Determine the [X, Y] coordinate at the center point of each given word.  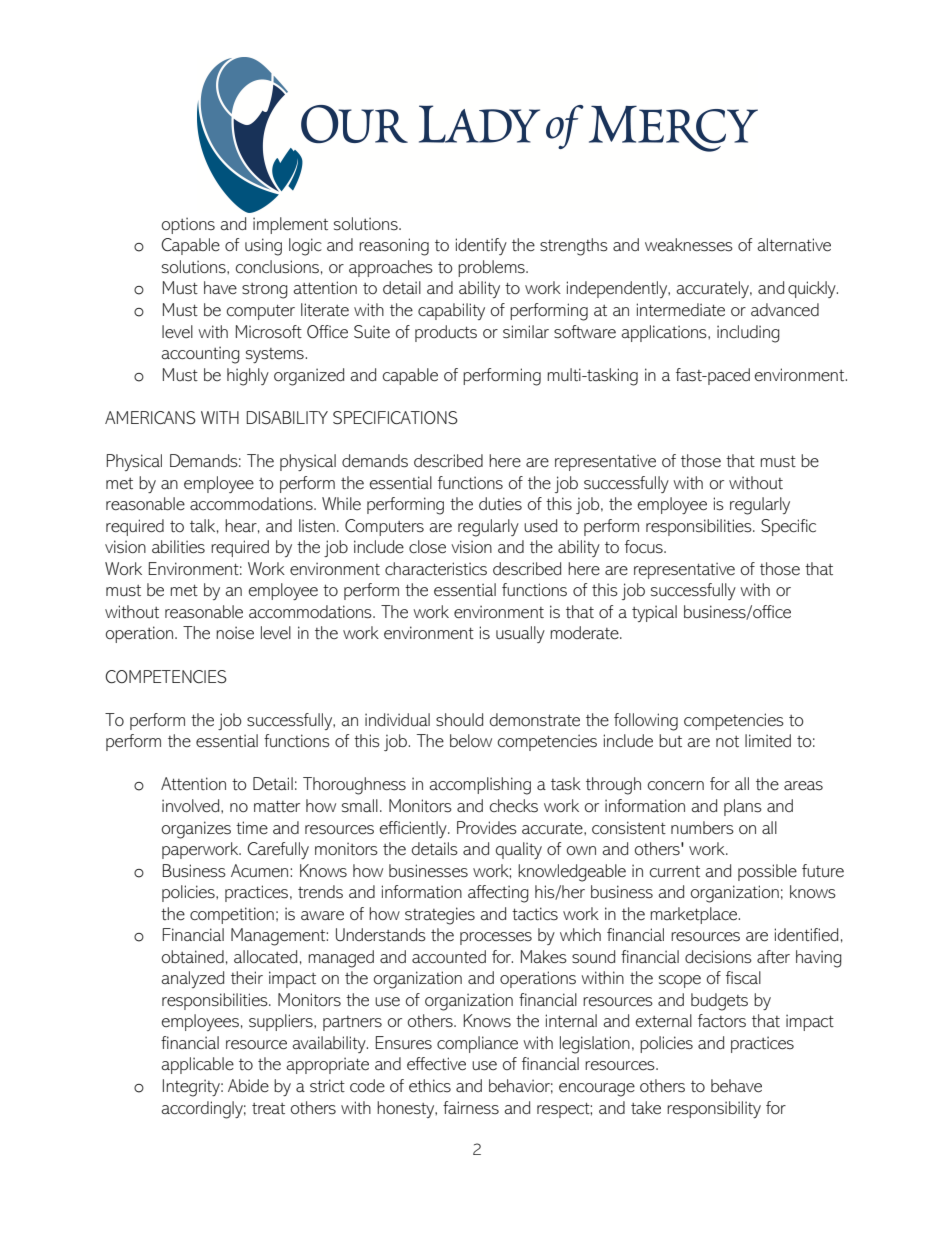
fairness [471, 1108]
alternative [794, 245]
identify [481, 246]
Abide [248, 1086]
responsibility [714, 1109]
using [263, 247]
